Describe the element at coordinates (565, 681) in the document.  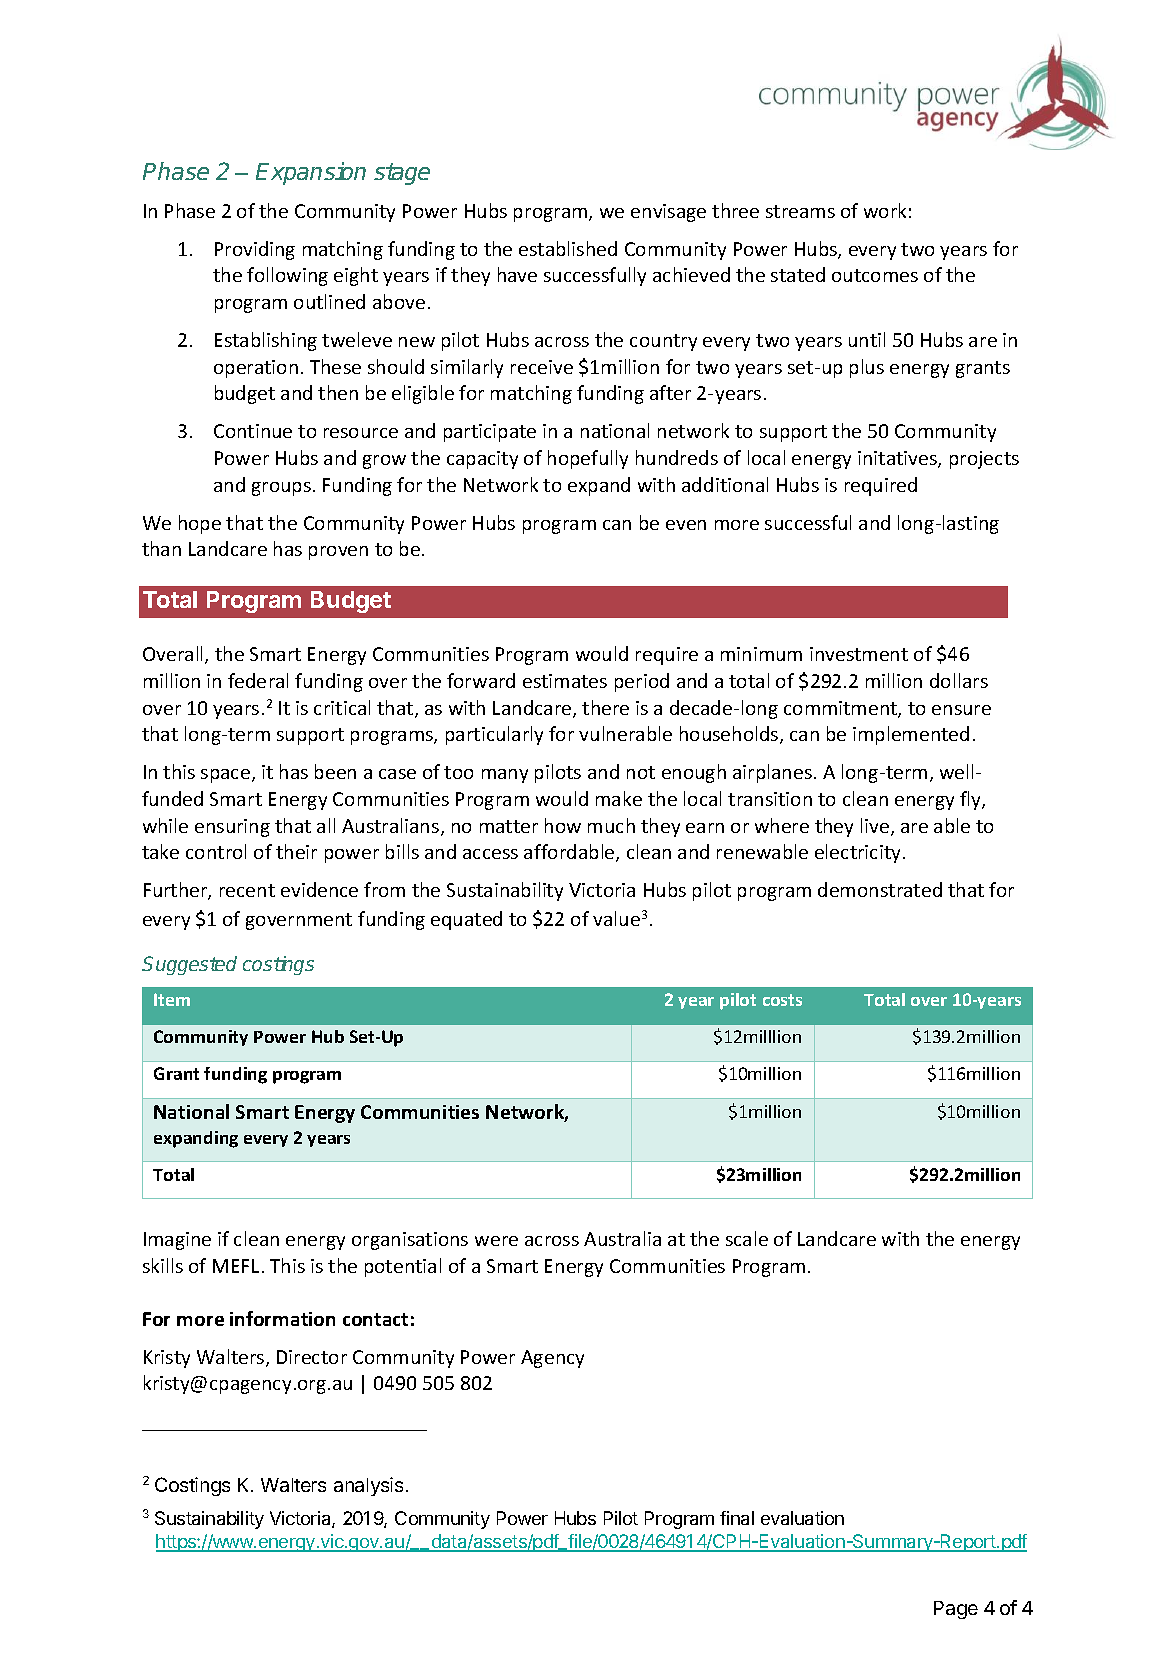
I see `estimates` at that location.
